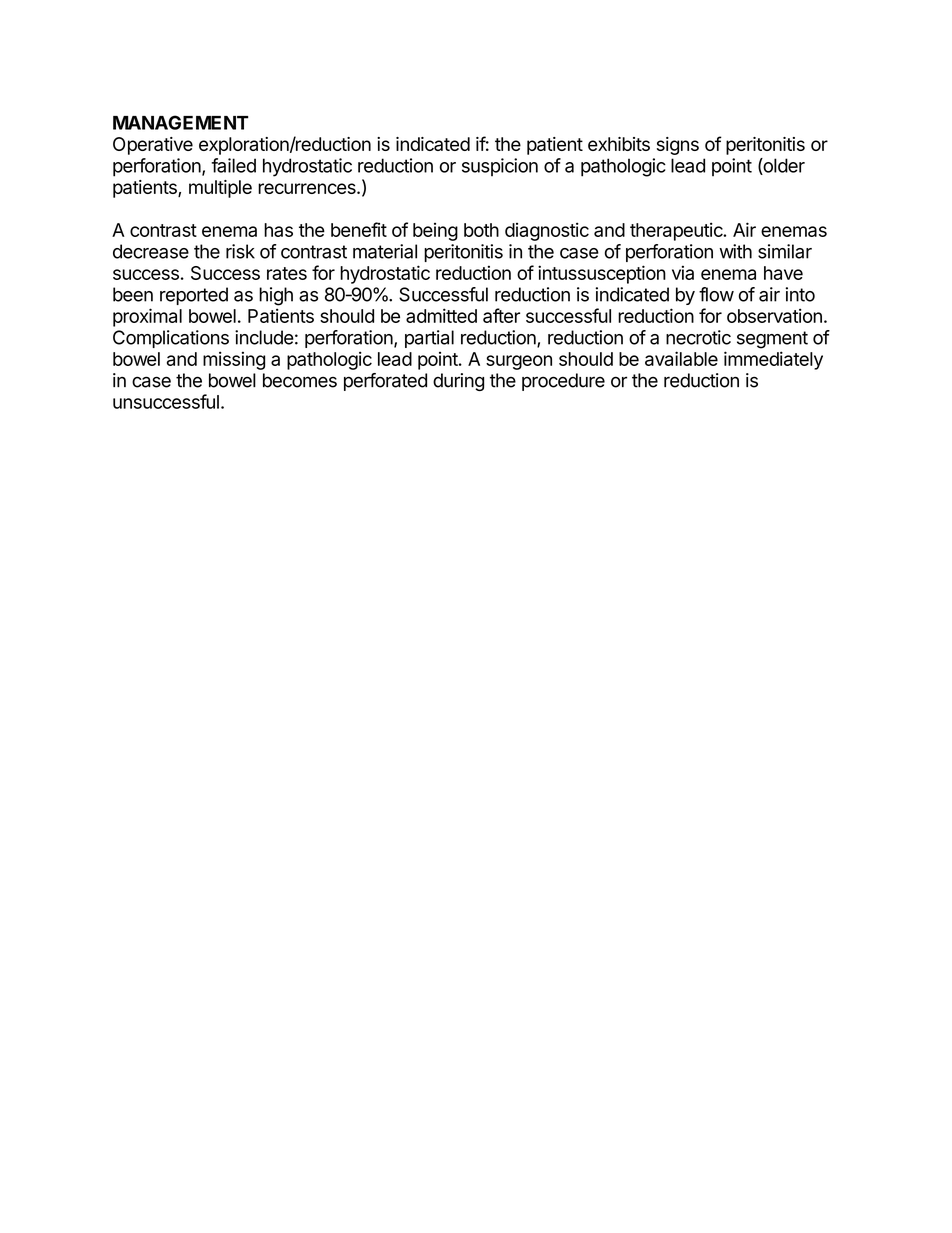 The height and width of the image is (1233, 952). What do you see at coordinates (234, 360) in the image?
I see `missing` at bounding box center [234, 360].
